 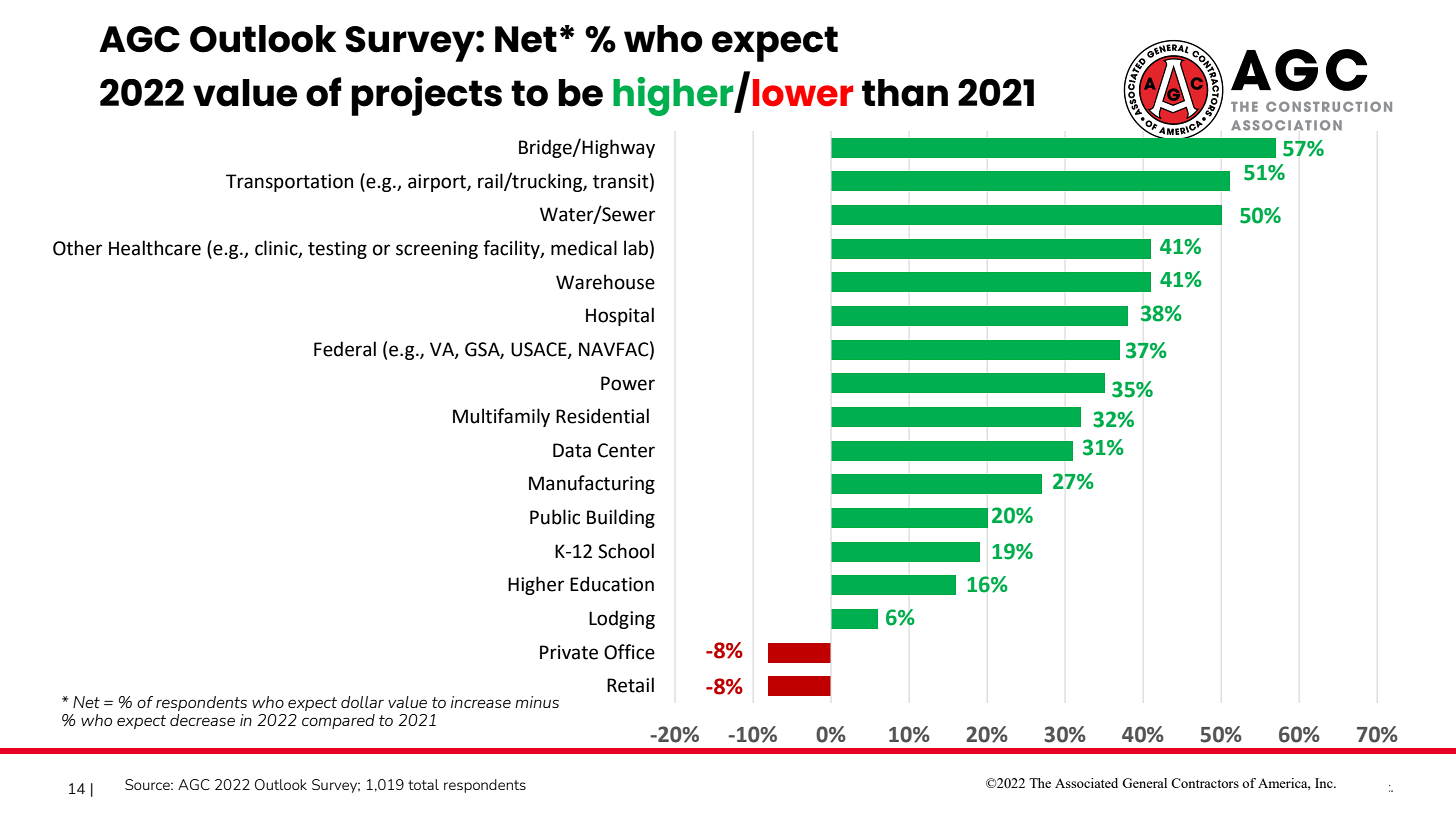 I want to click on projects, so click(x=426, y=96).
